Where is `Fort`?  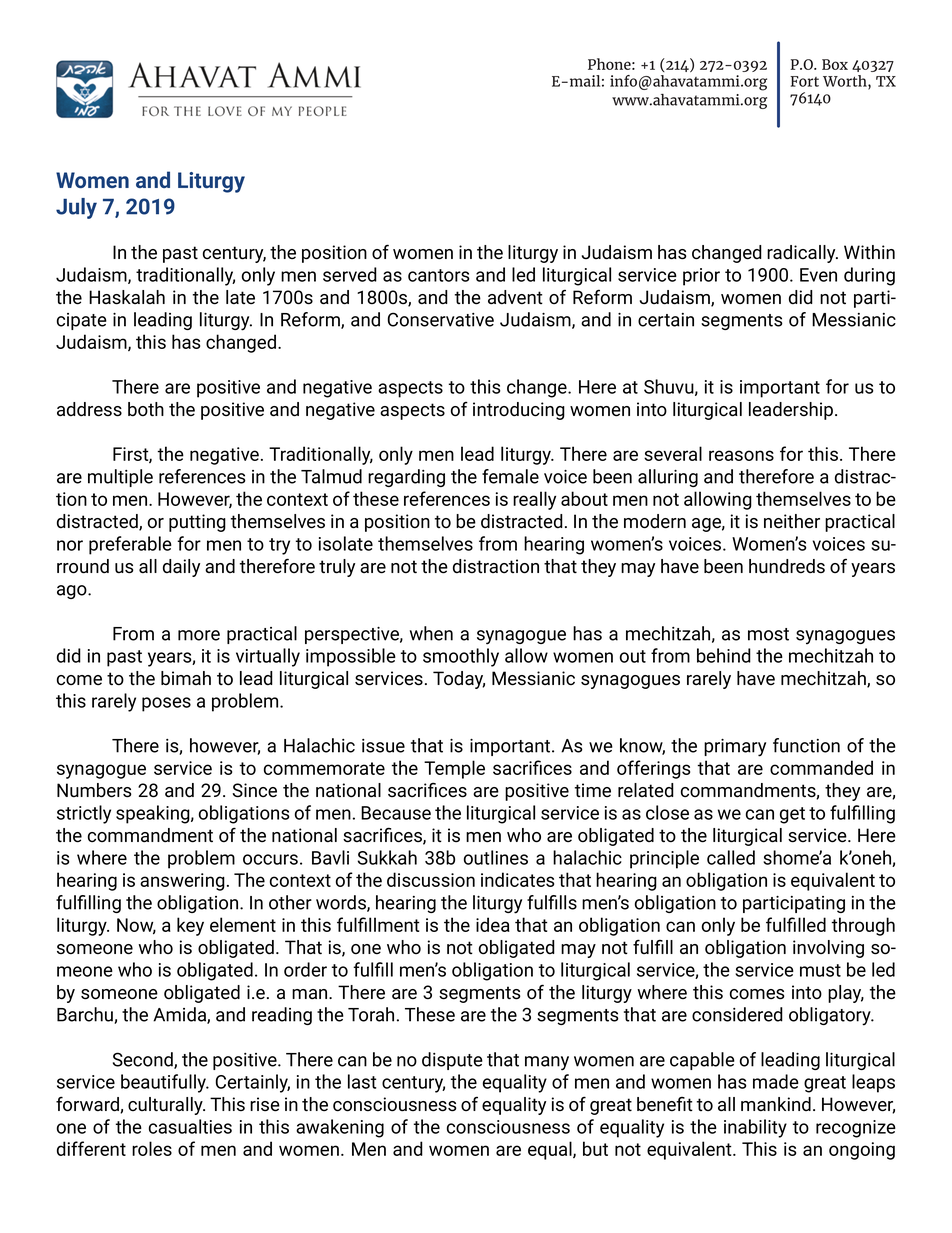
Fort is located at coordinates (804, 81).
